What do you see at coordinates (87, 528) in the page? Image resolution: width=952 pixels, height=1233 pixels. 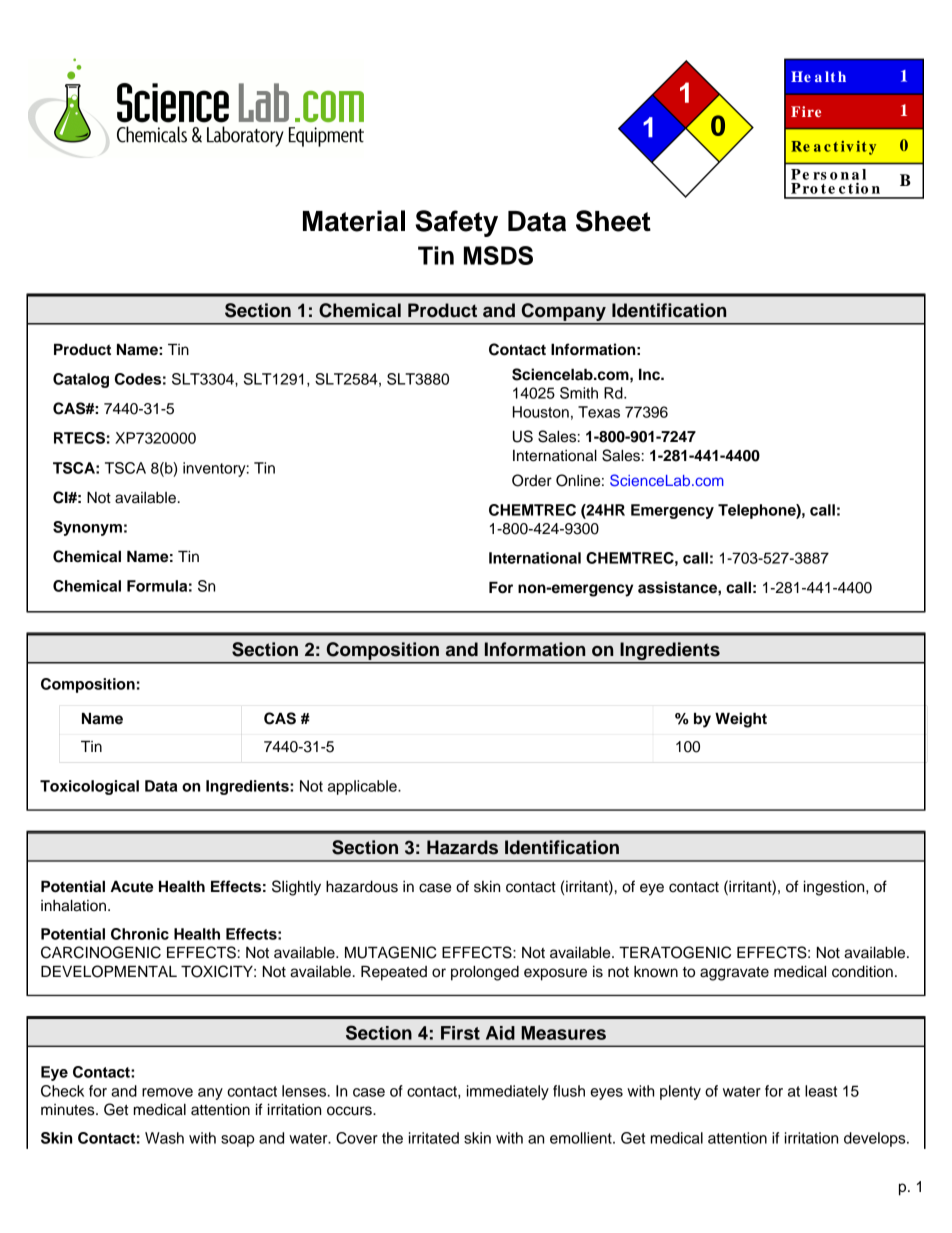 I see `Synonym` at bounding box center [87, 528].
